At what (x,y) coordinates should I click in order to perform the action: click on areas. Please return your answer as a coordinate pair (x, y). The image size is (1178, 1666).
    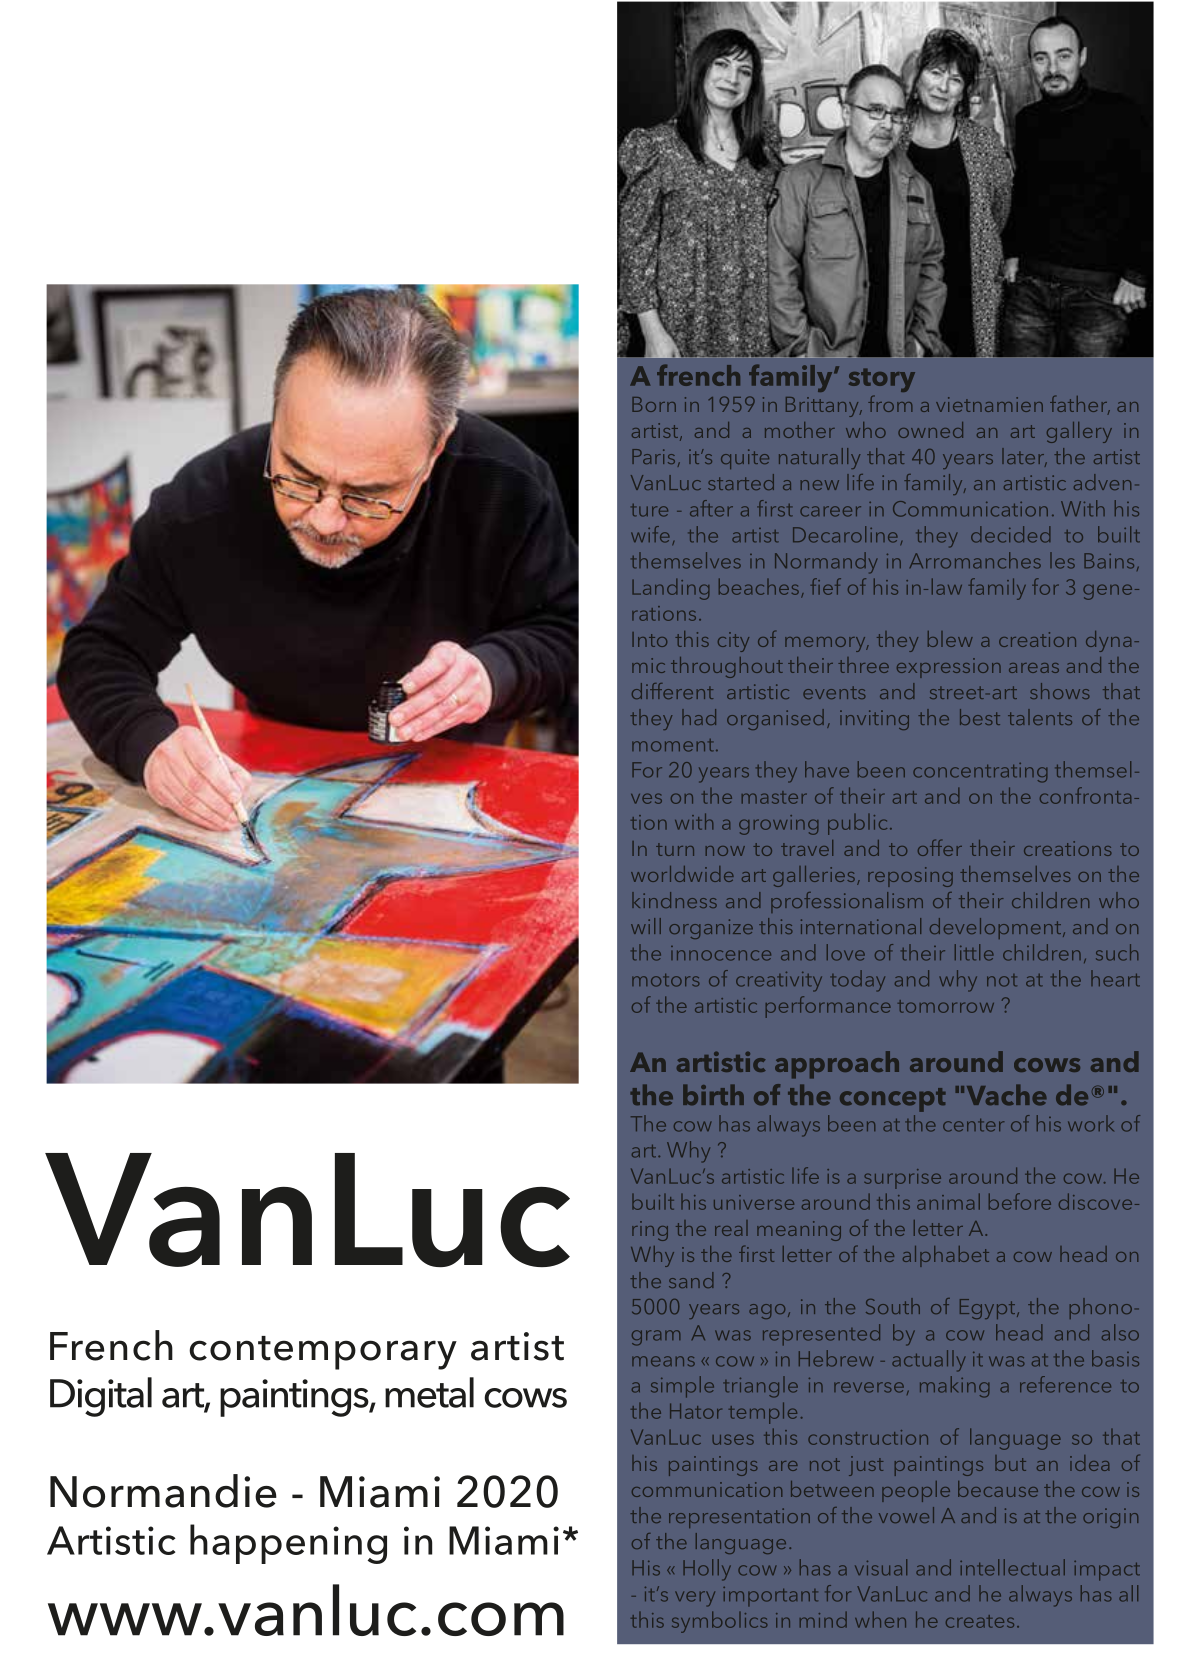
    Looking at the image, I should click on (1034, 668).
